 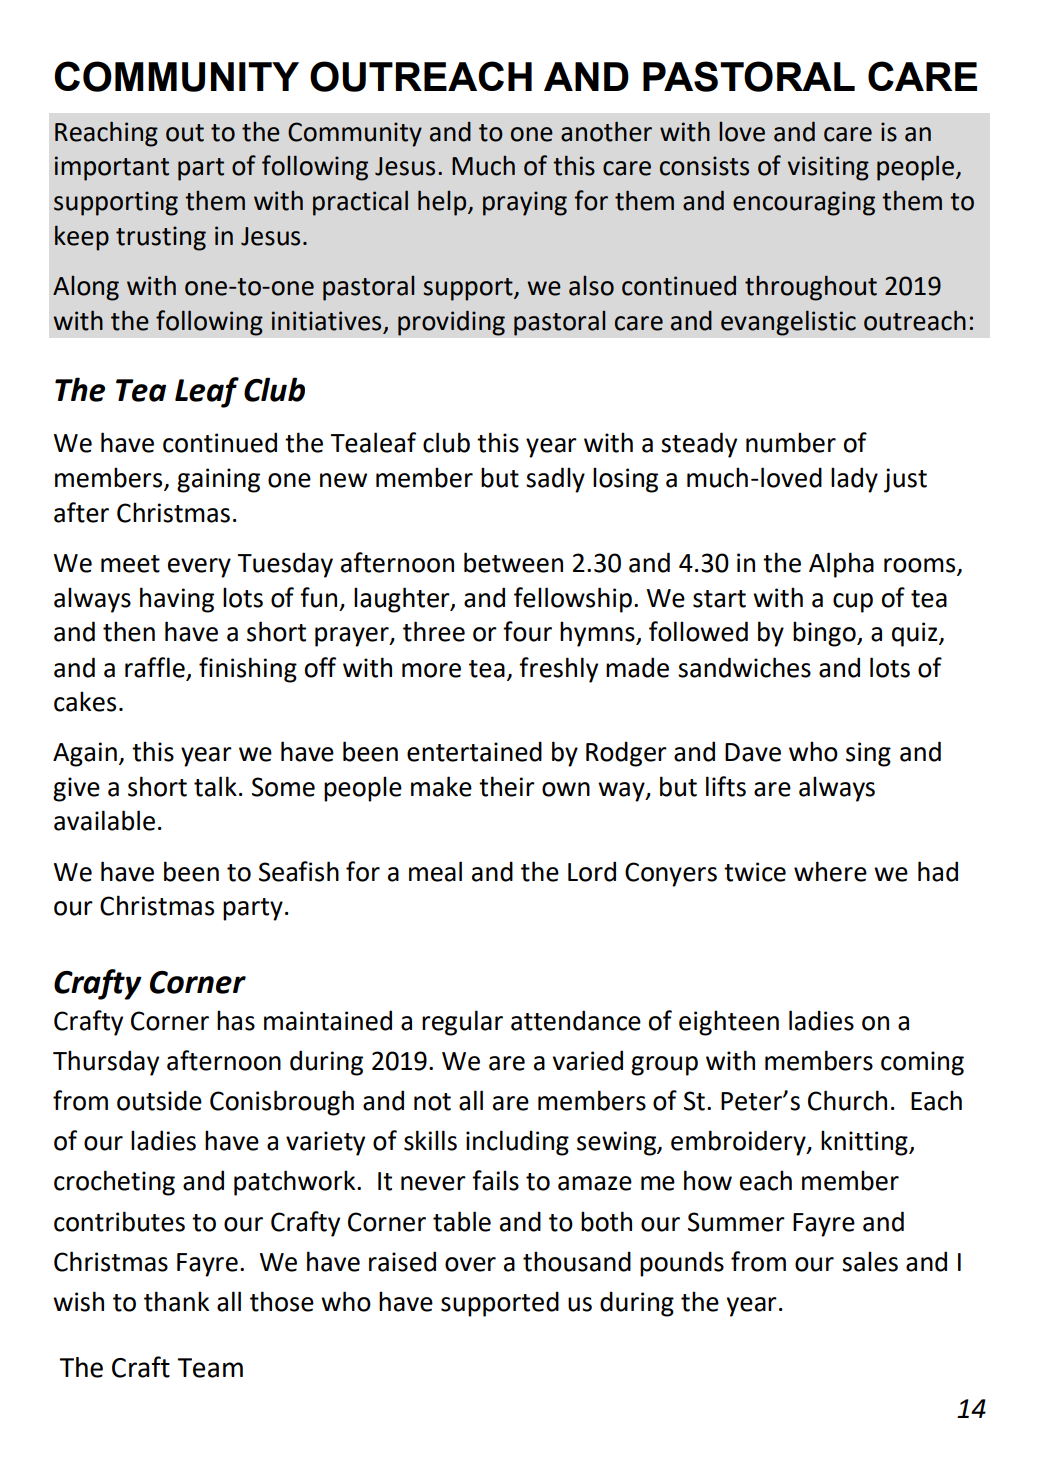 I want to click on Dave, so click(x=753, y=752).
